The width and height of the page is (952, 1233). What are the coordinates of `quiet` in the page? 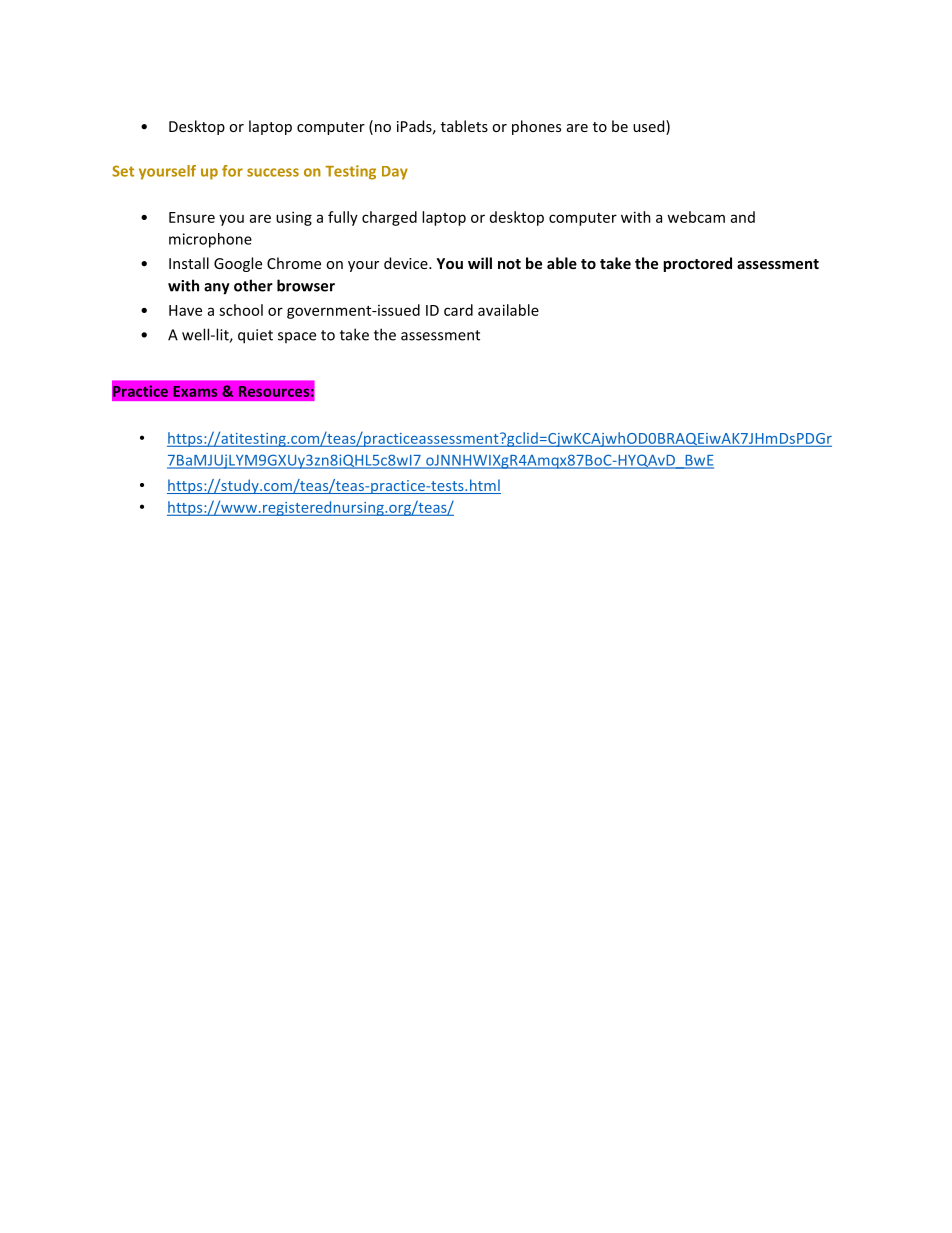 It's located at (255, 336).
